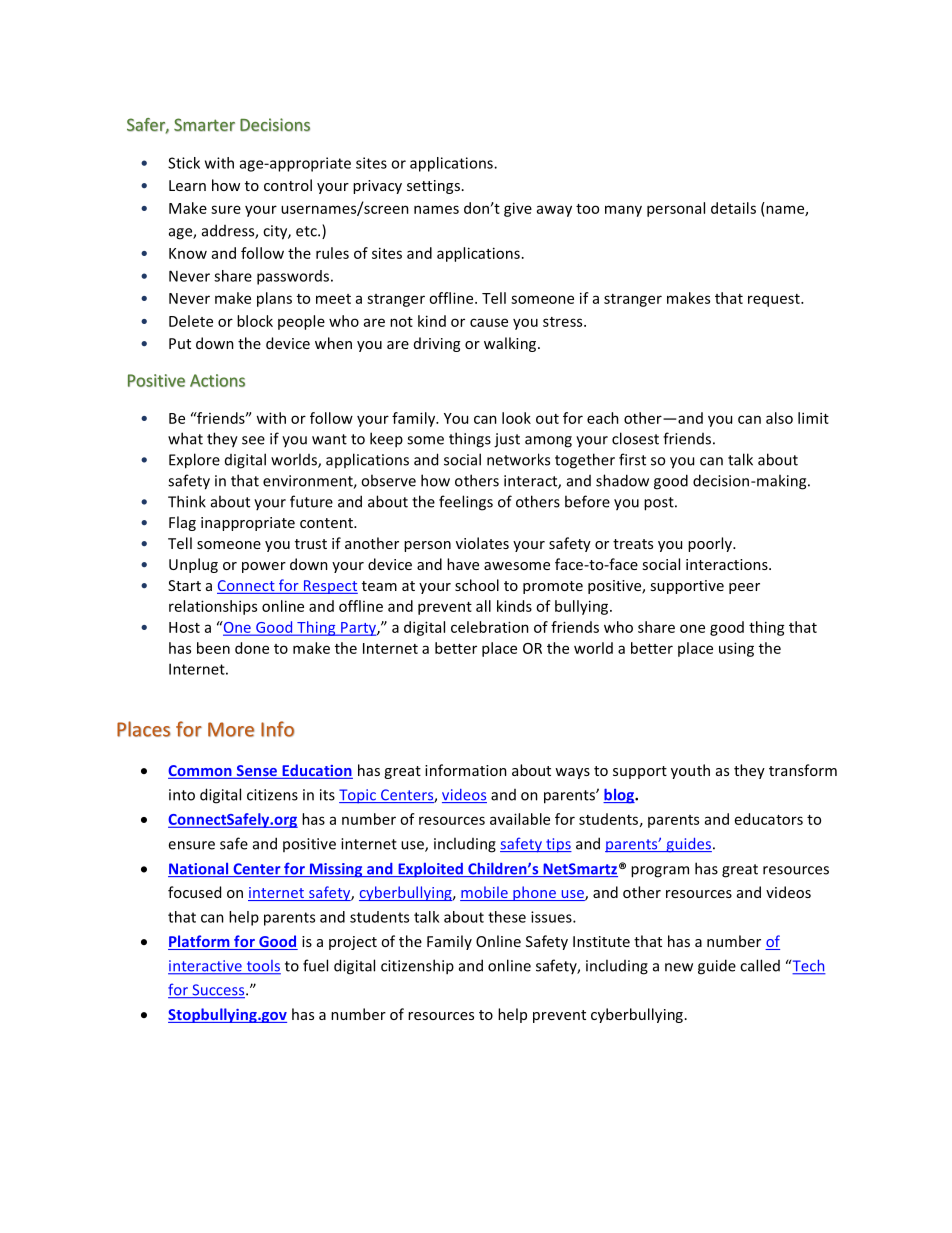 The height and width of the screenshot is (1233, 952). What do you see at coordinates (253, 440) in the screenshot?
I see `see` at bounding box center [253, 440].
